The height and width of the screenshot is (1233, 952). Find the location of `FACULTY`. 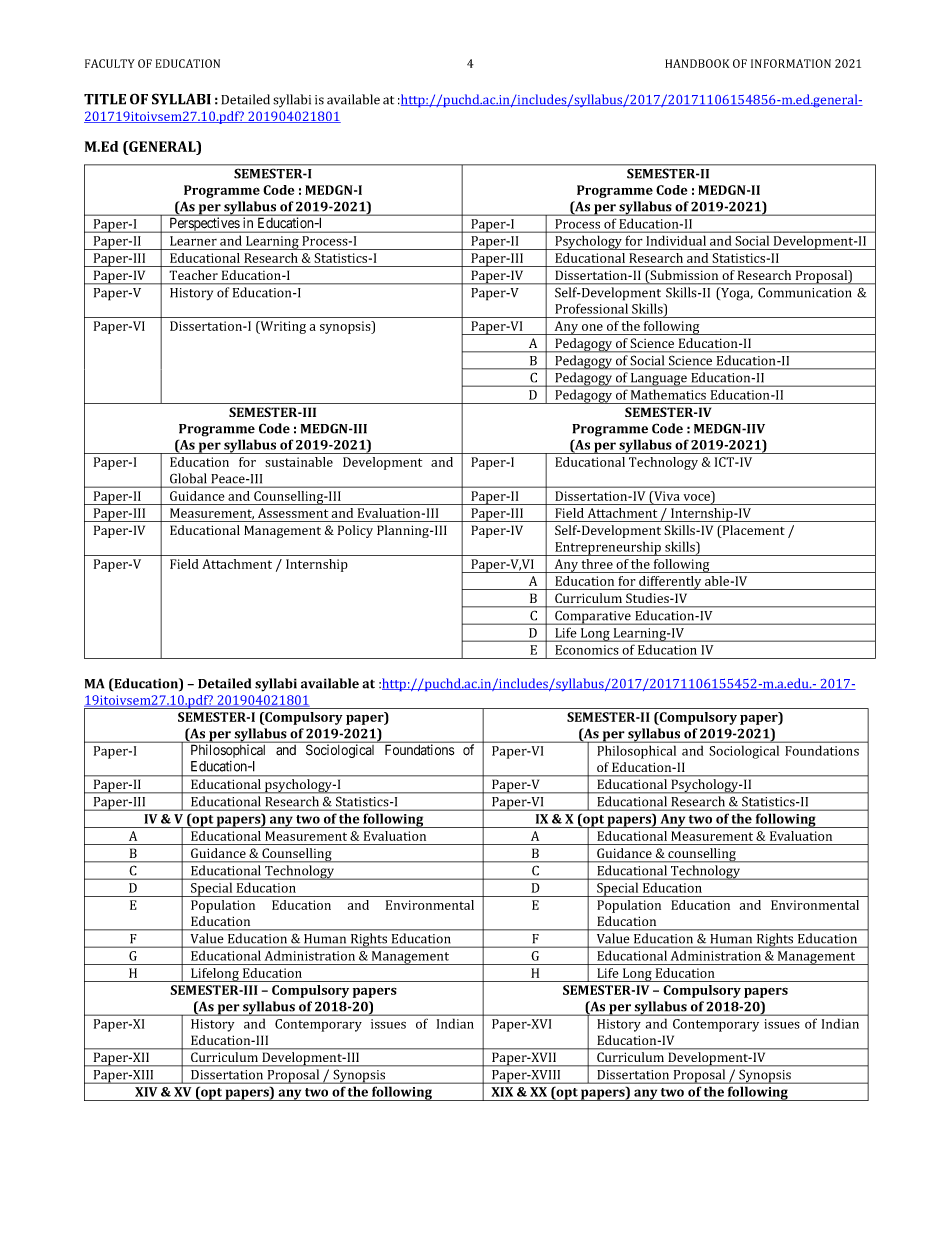

FACULTY is located at coordinates (110, 63).
